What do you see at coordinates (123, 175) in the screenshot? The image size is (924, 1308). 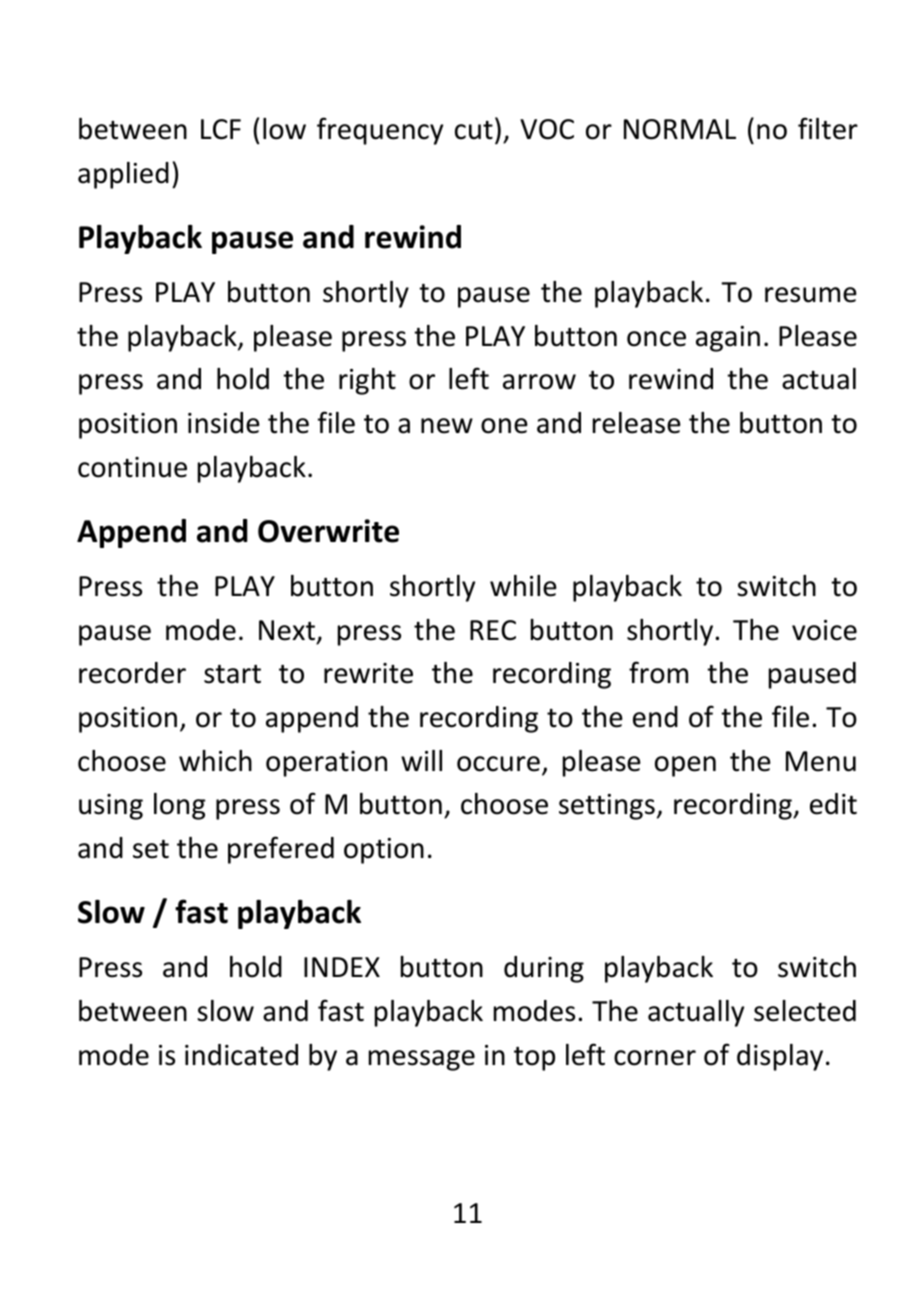 I see `applied` at bounding box center [123, 175].
